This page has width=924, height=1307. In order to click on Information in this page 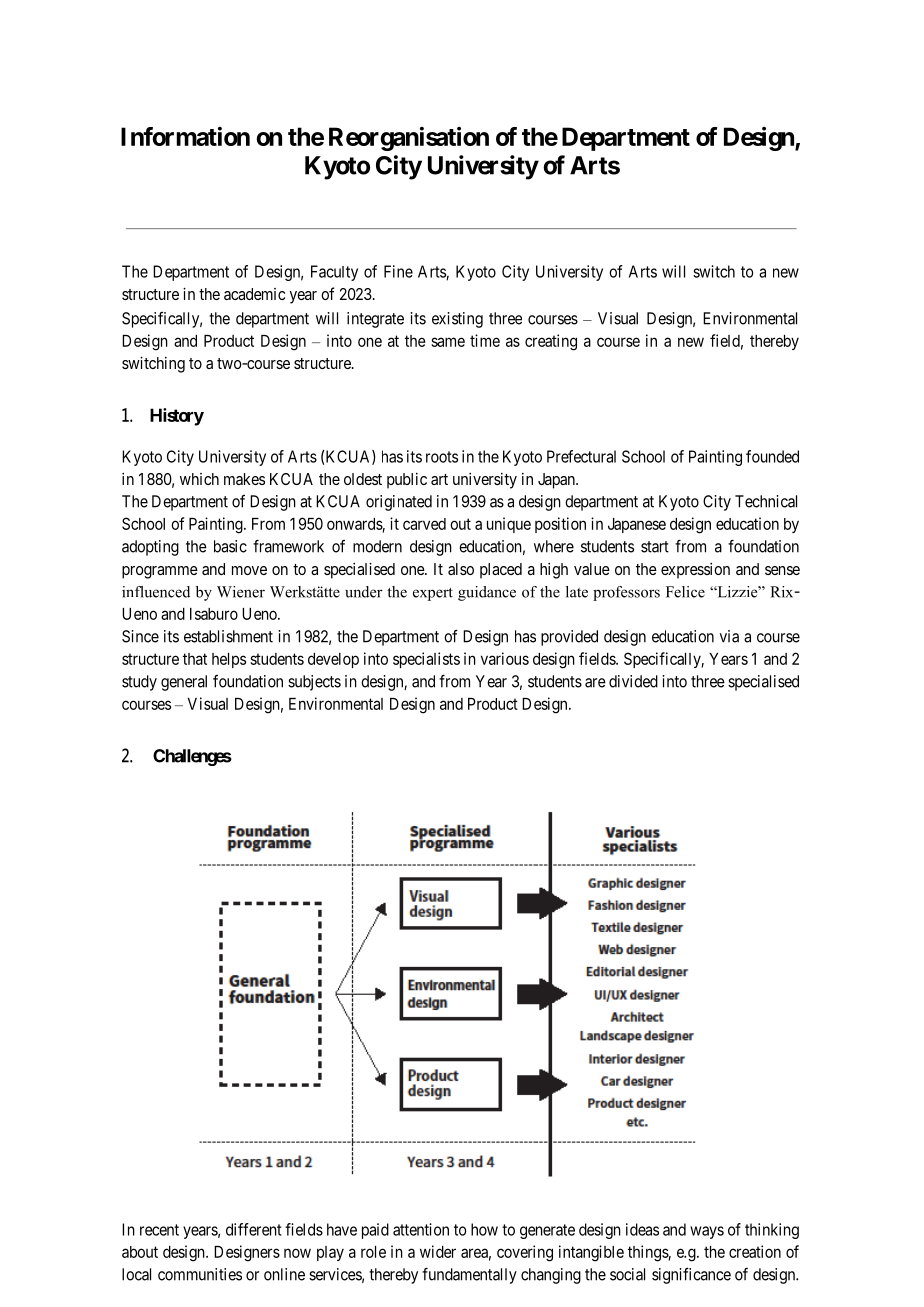, I will do `click(185, 136)`.
